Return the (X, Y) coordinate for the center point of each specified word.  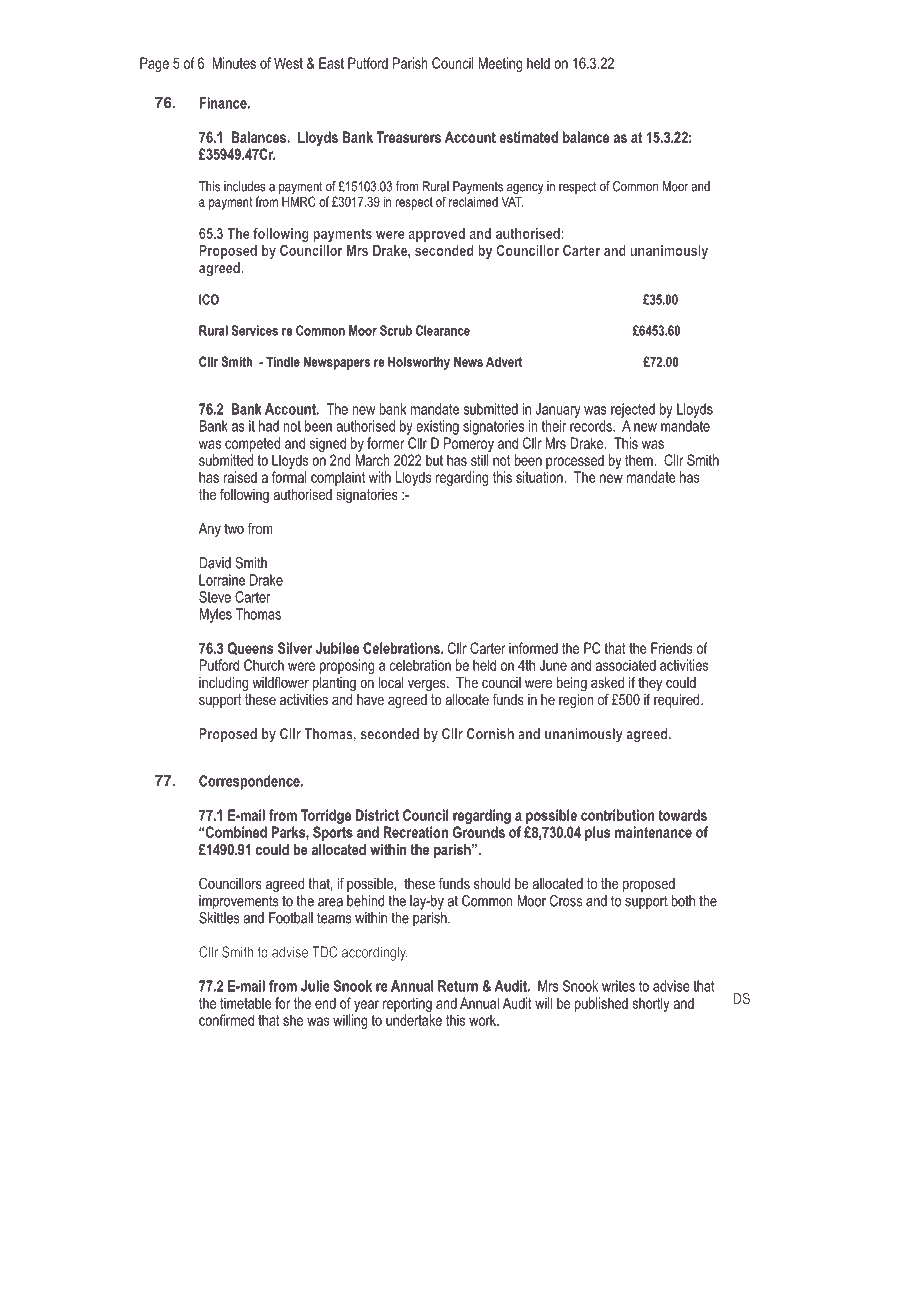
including (224, 684)
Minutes (234, 63)
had (269, 426)
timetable (246, 1003)
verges (428, 685)
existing (437, 427)
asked (607, 682)
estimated (528, 137)
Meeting (500, 64)
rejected (633, 410)
